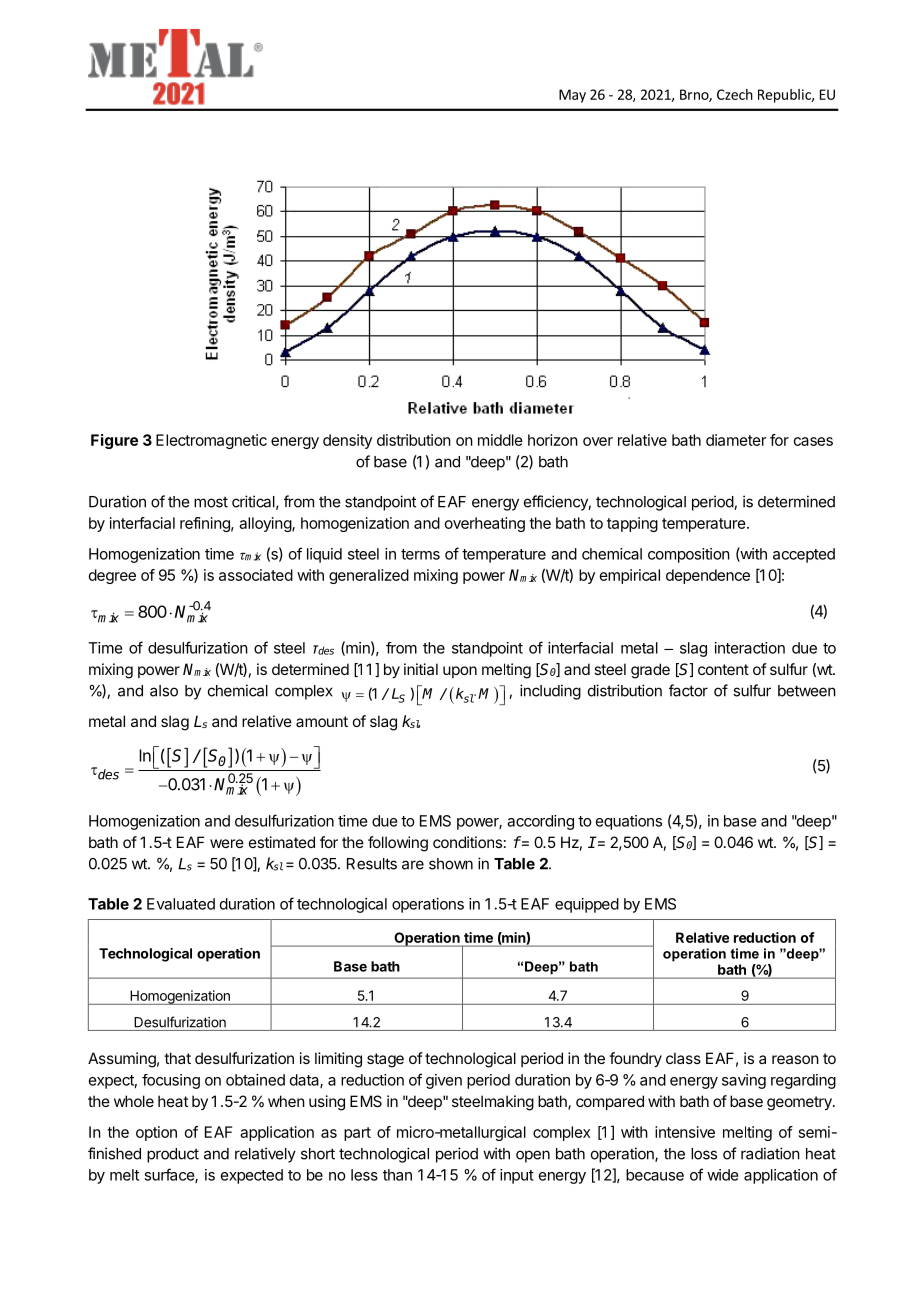  What do you see at coordinates (735, 94) in the screenshot?
I see `Czech` at bounding box center [735, 94].
